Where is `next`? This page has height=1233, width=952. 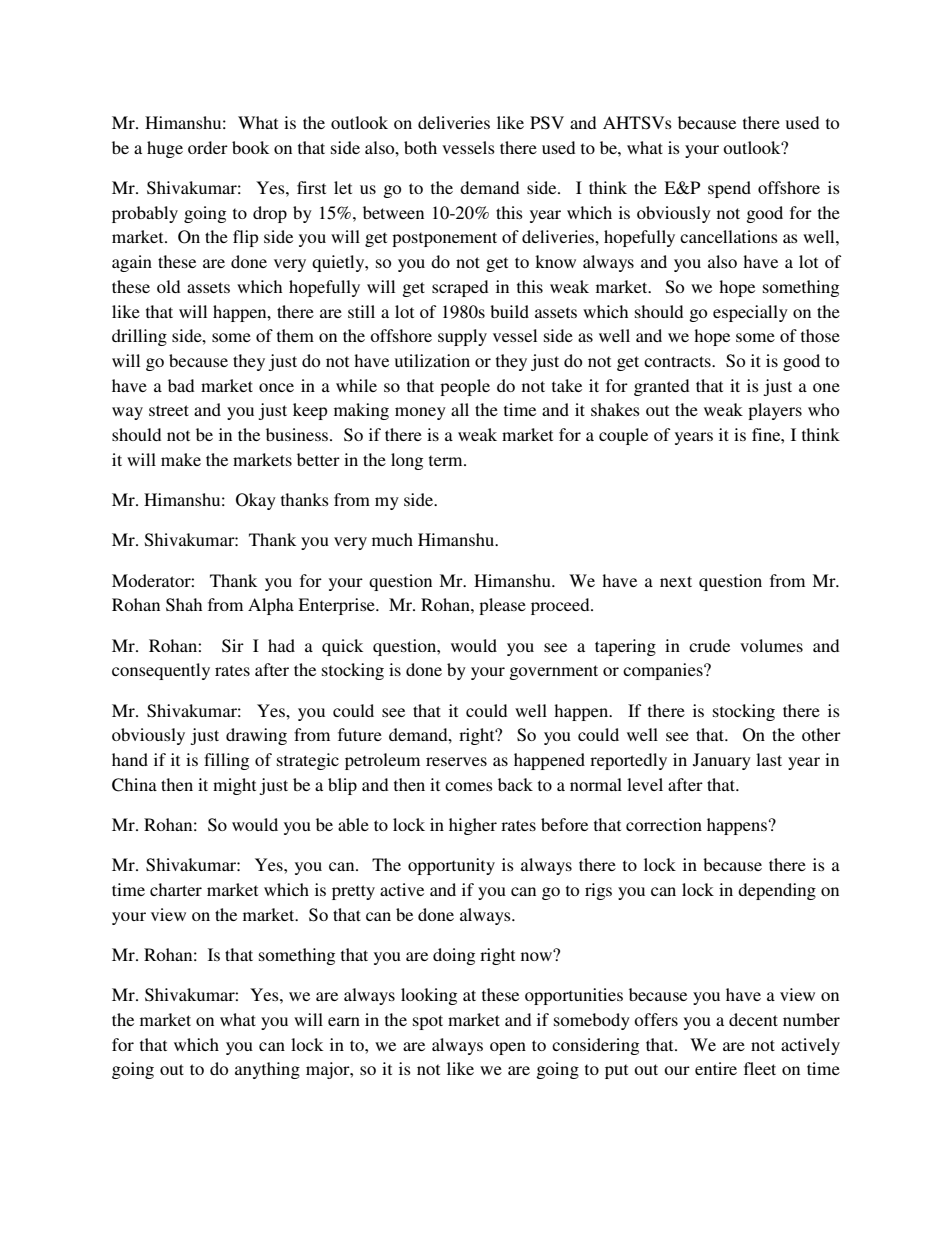 next is located at coordinates (676, 581).
